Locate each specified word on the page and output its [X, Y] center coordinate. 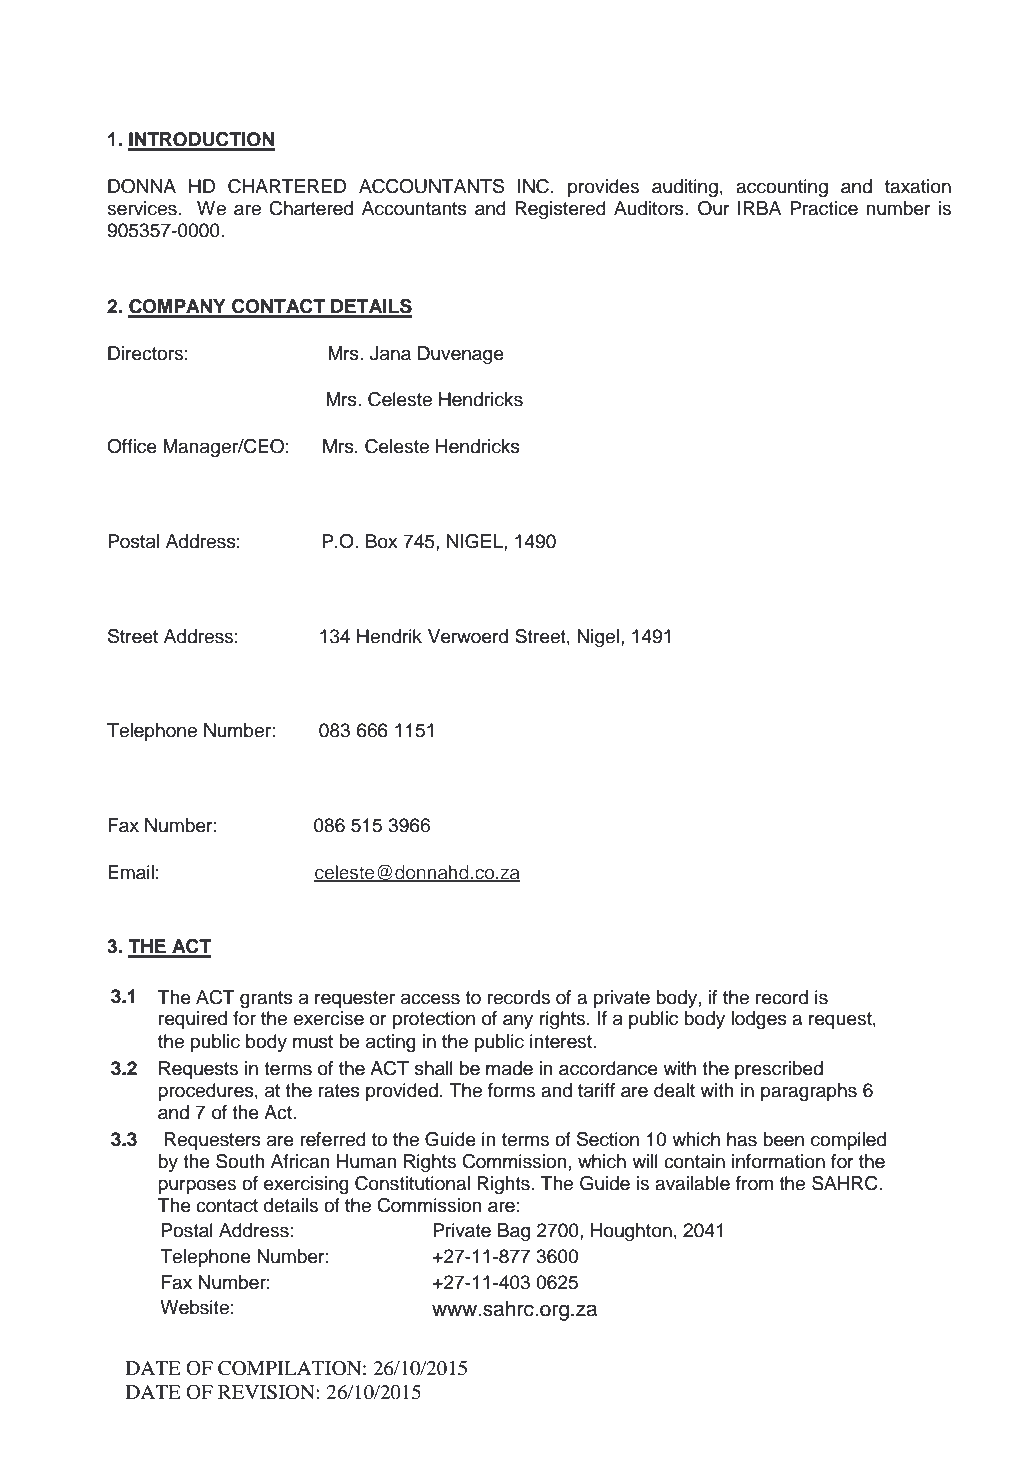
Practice [824, 208]
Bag [514, 1232]
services [143, 208]
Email [131, 872]
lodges [759, 1020]
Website [194, 1307]
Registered [560, 210]
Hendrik [389, 636]
